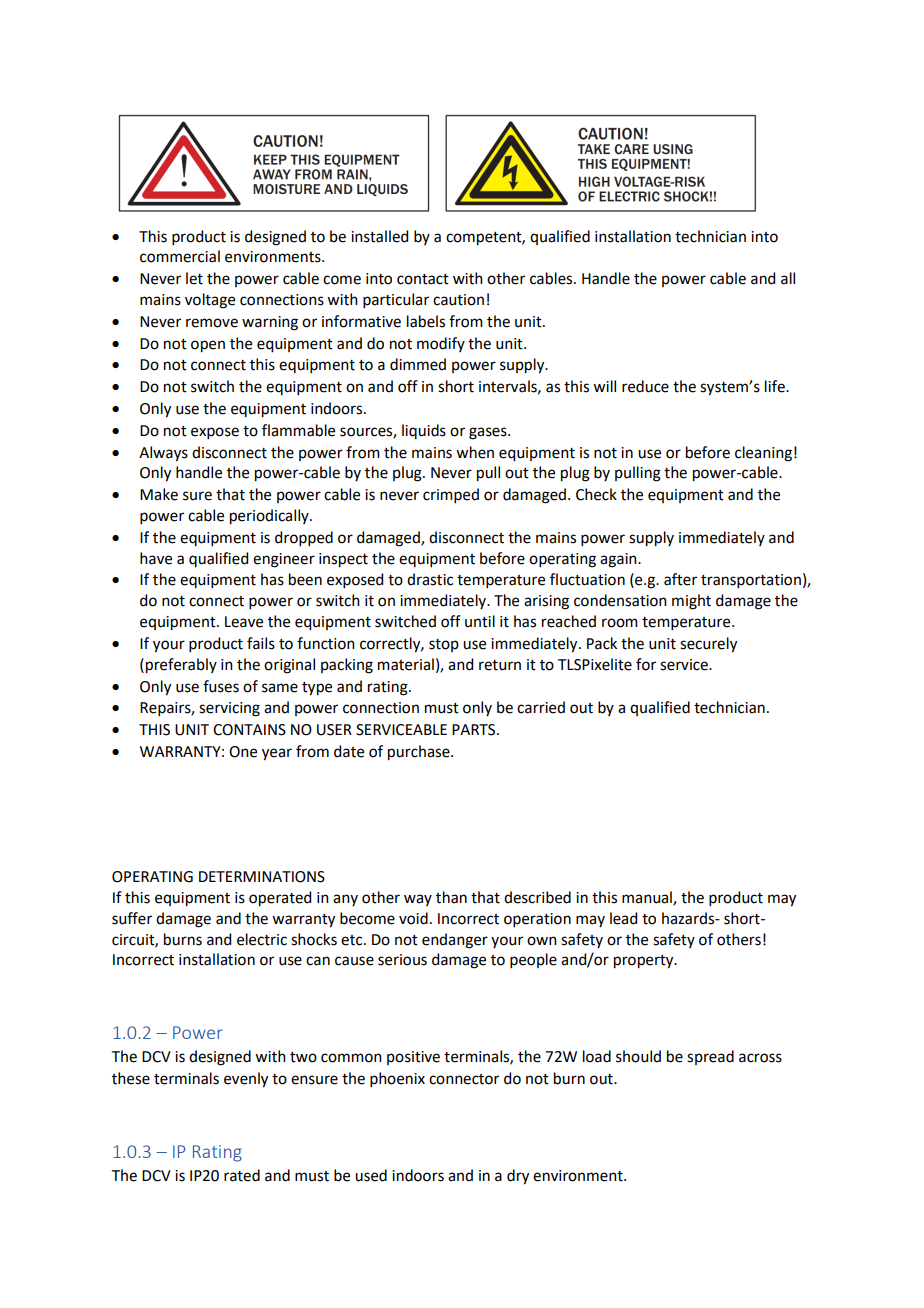 The image size is (924, 1308). I want to click on evenly, so click(246, 1080).
